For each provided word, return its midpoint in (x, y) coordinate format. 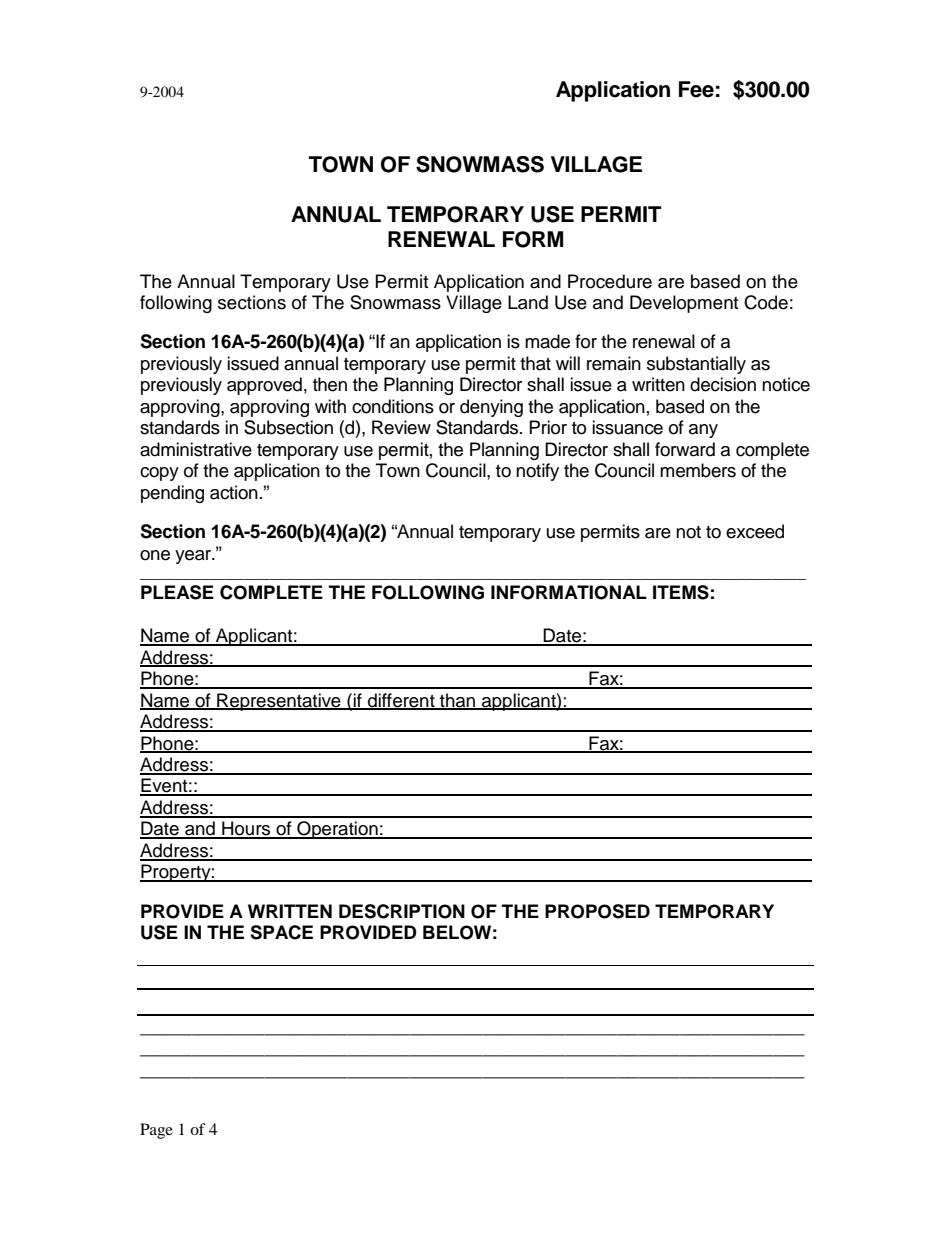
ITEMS (681, 592)
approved (264, 386)
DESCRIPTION (402, 911)
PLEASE (177, 592)
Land (528, 302)
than (458, 701)
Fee (696, 89)
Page (156, 1131)
